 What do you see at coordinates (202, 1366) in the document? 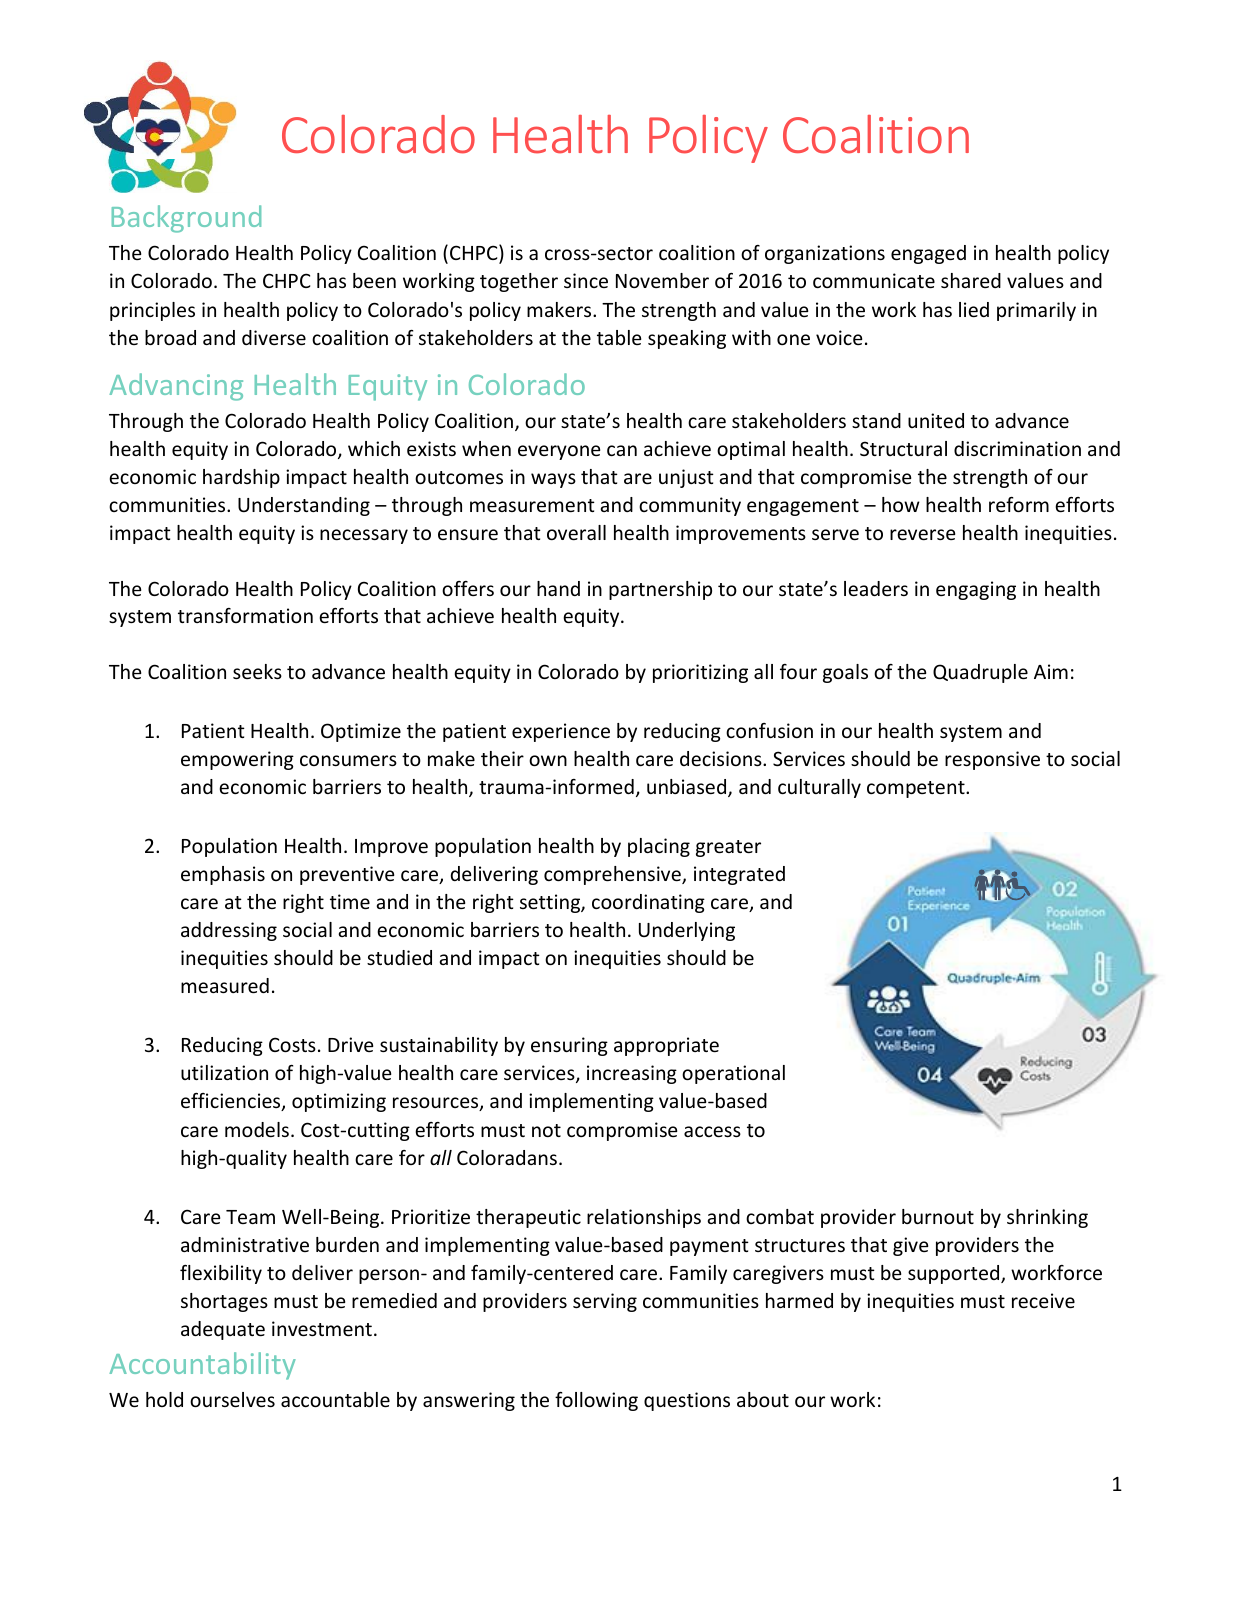
I see `Accountability` at bounding box center [202, 1366].
